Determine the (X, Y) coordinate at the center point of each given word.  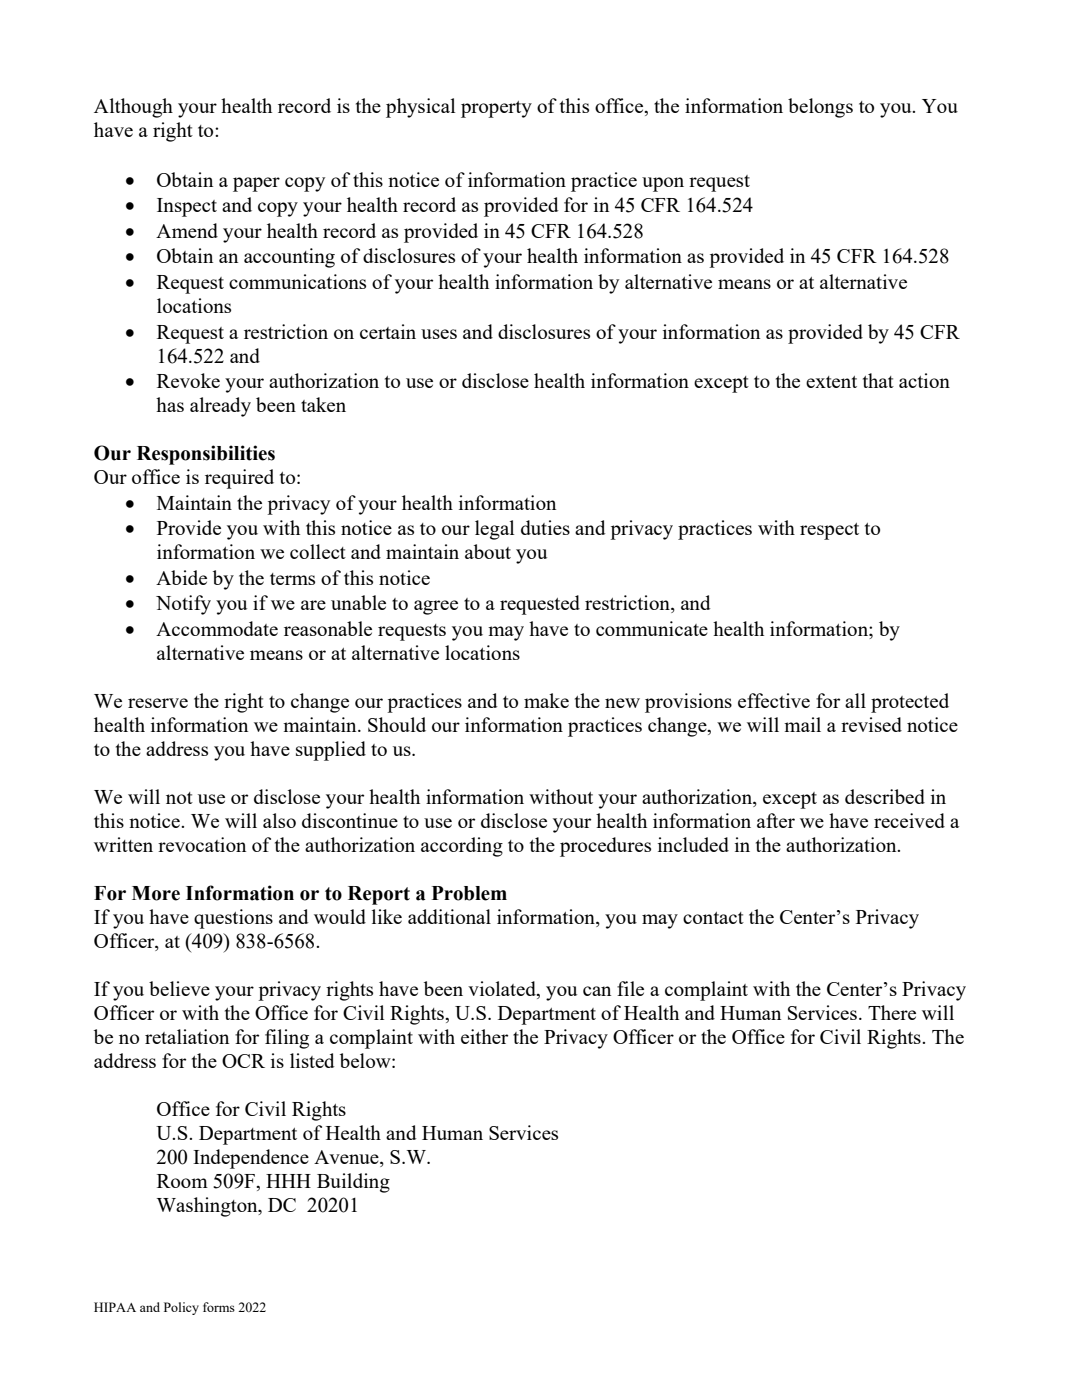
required (239, 479)
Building (353, 1183)
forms (219, 1307)
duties (545, 527)
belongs (820, 108)
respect (829, 531)
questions (233, 919)
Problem (469, 893)
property (496, 109)
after (776, 820)
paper (256, 184)
